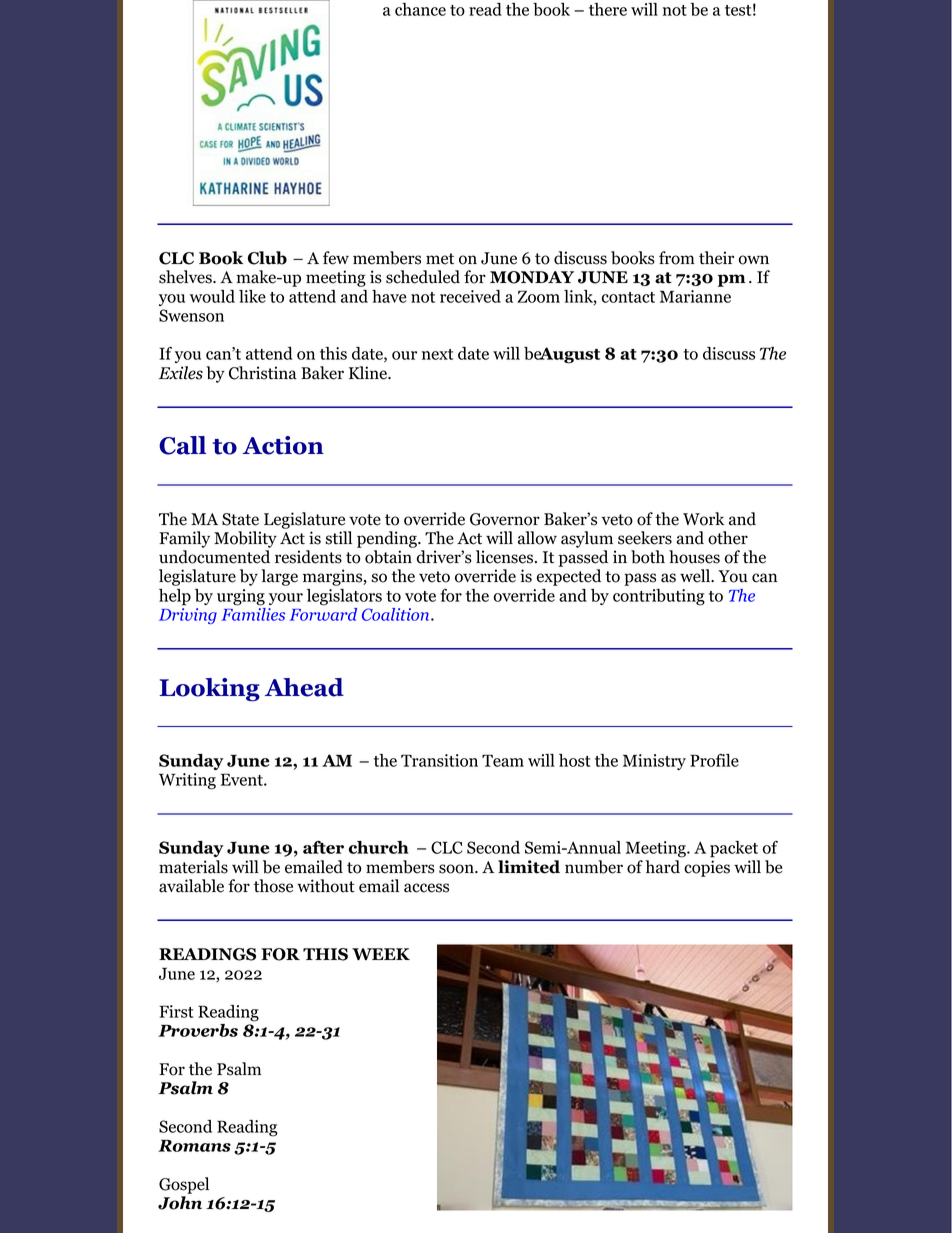 Image resolution: width=952 pixels, height=1233 pixels. Describe the element at coordinates (703, 519) in the image. I see `Work` at that location.
